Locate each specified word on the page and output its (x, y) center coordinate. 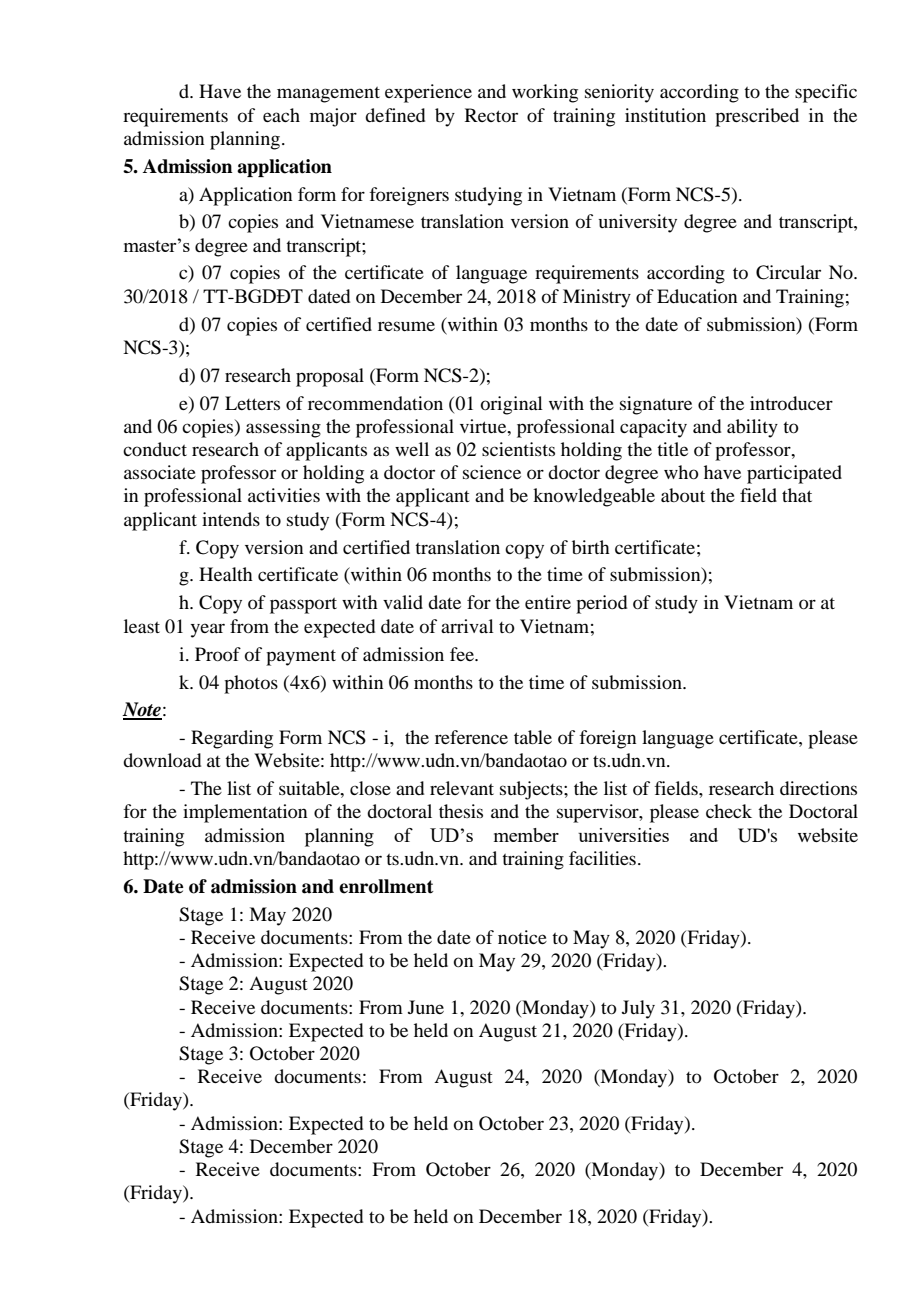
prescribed (757, 117)
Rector (491, 115)
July (638, 1009)
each (281, 115)
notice (522, 937)
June (426, 1007)
